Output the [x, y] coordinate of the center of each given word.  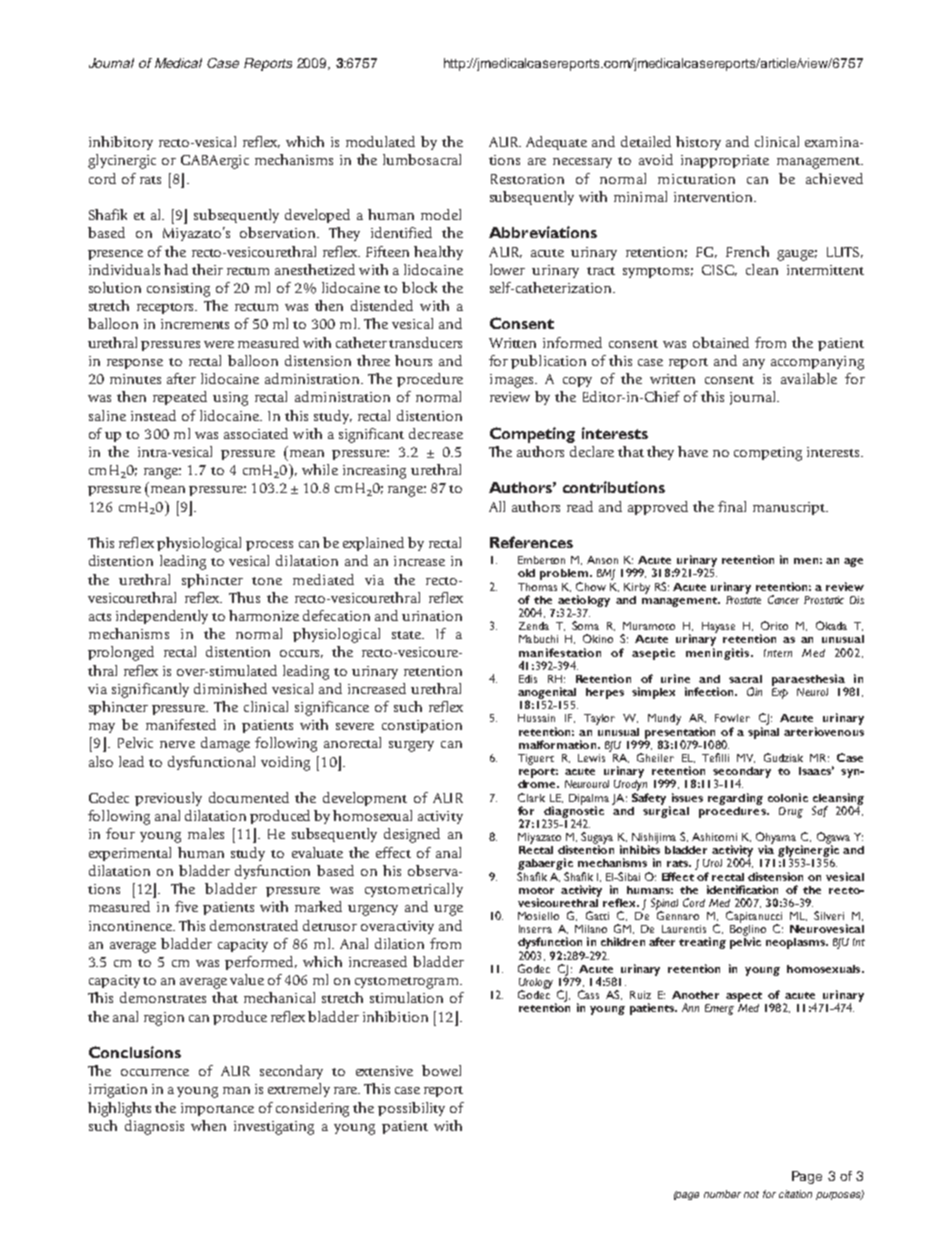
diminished [230, 688]
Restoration [527, 179]
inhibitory [121, 143]
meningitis [719, 654]
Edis [528, 679]
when [208, 1125]
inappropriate [725, 161]
